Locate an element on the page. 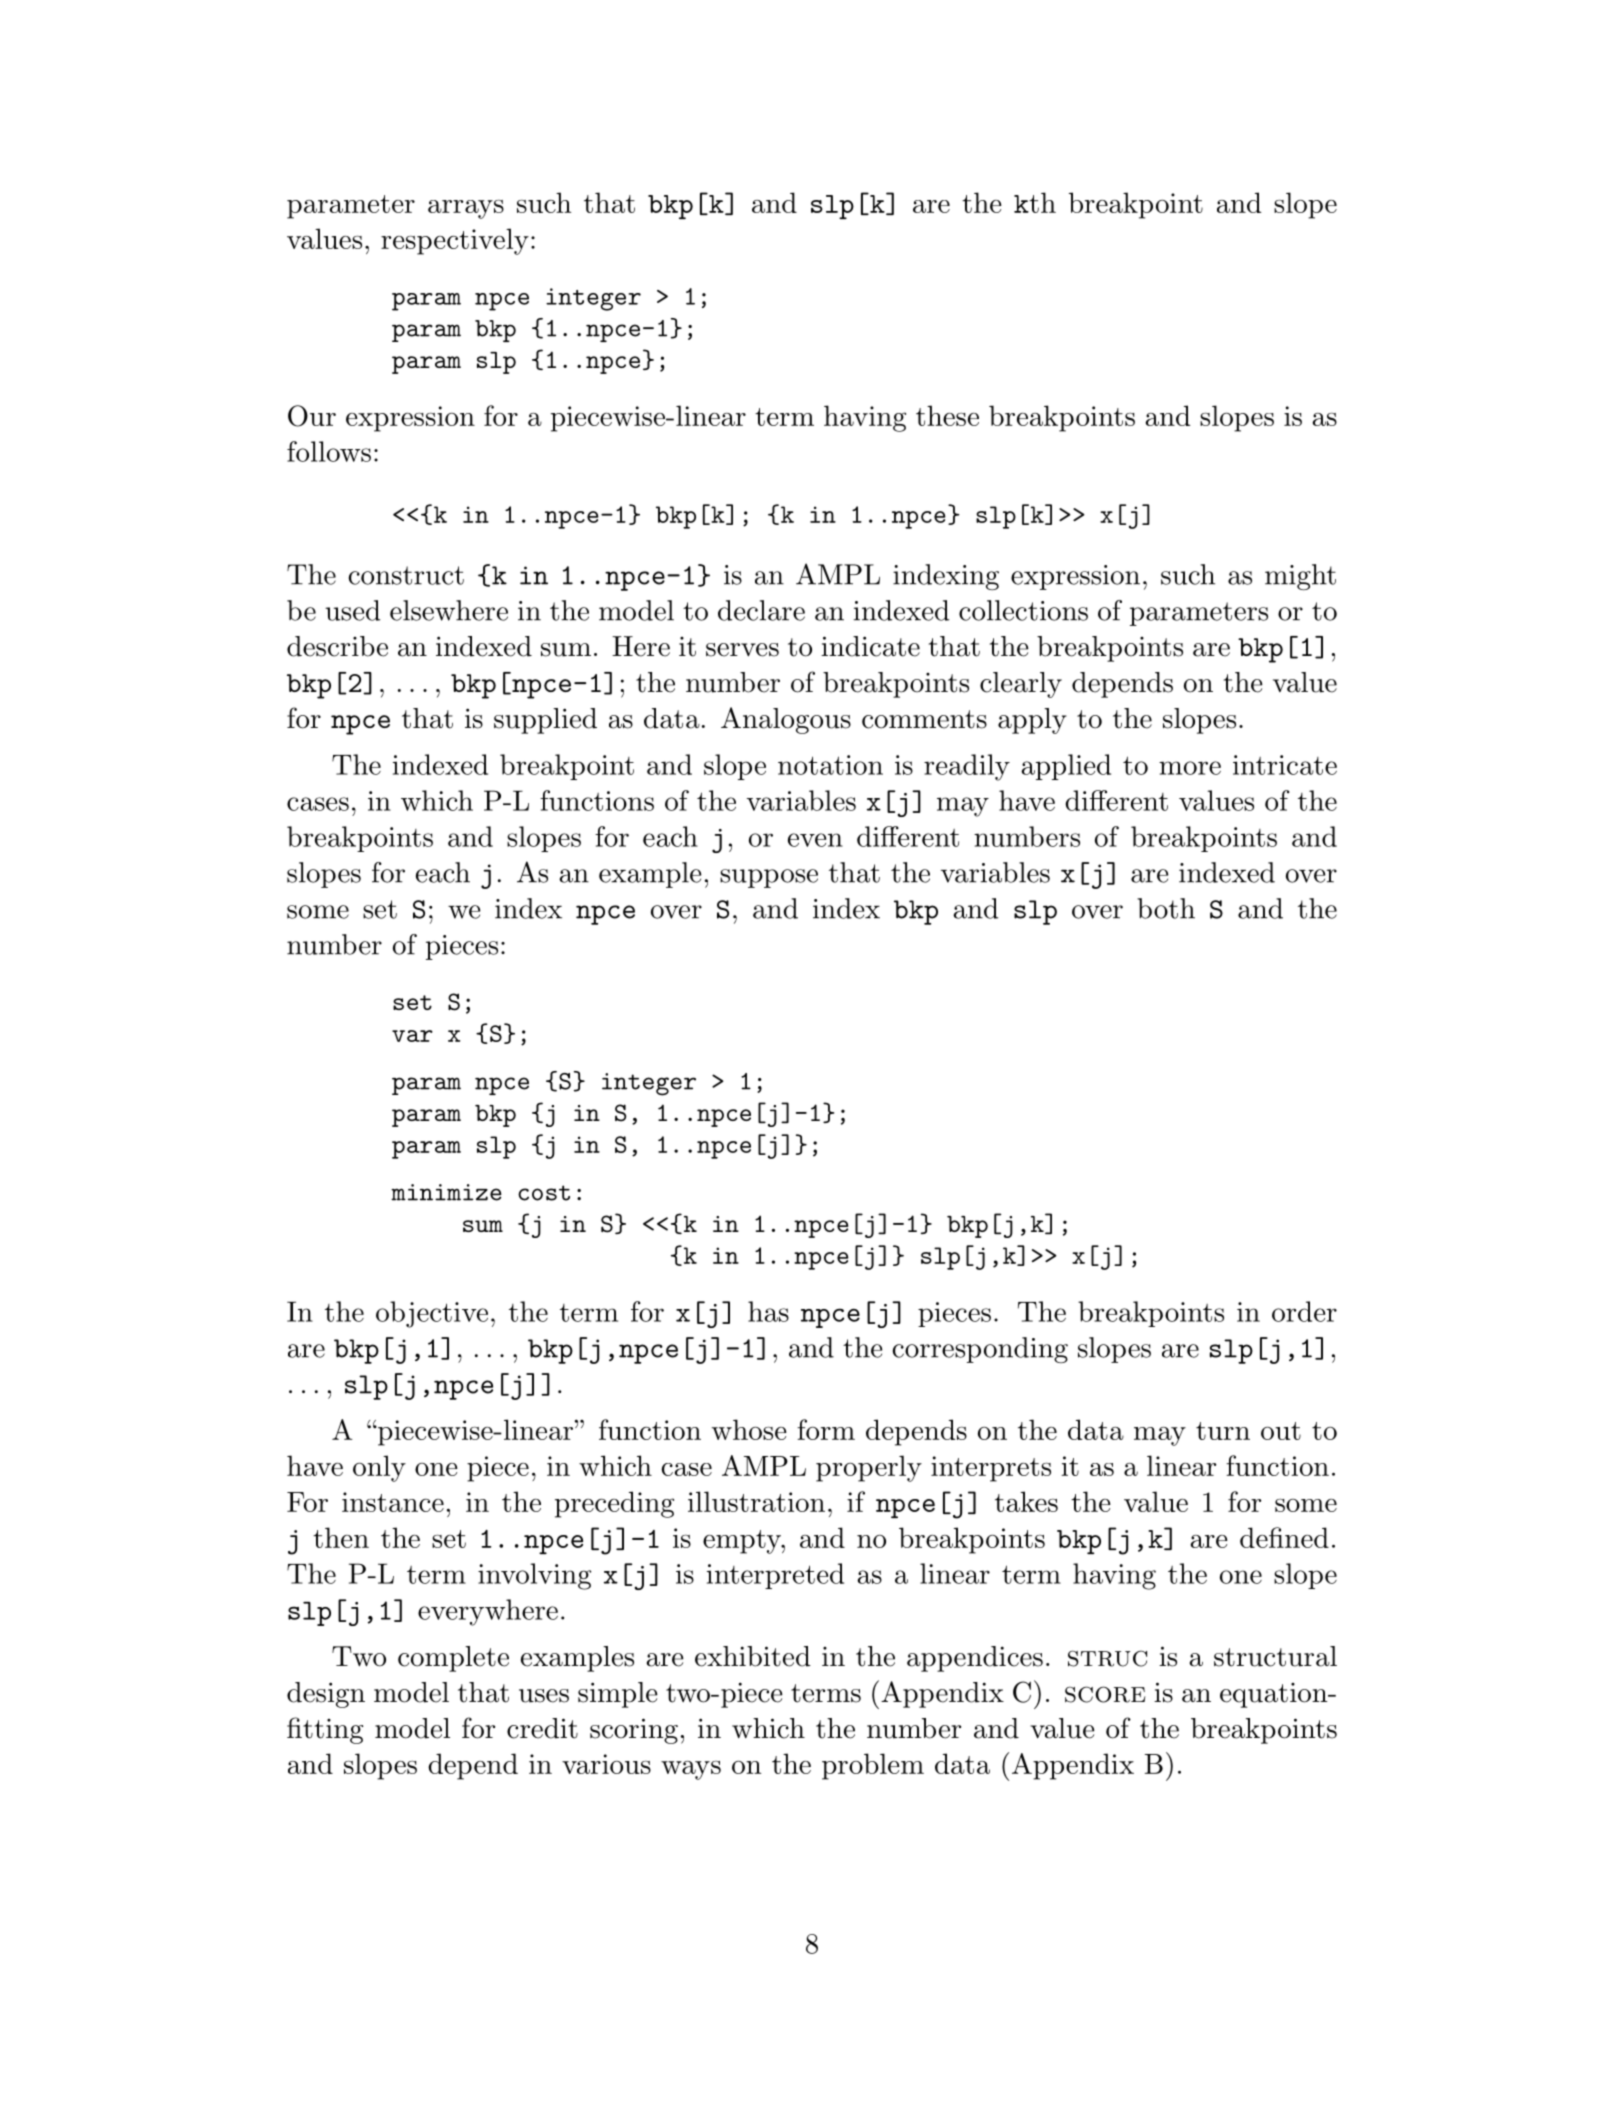 The image size is (1624, 2101). more is located at coordinates (1190, 768).
